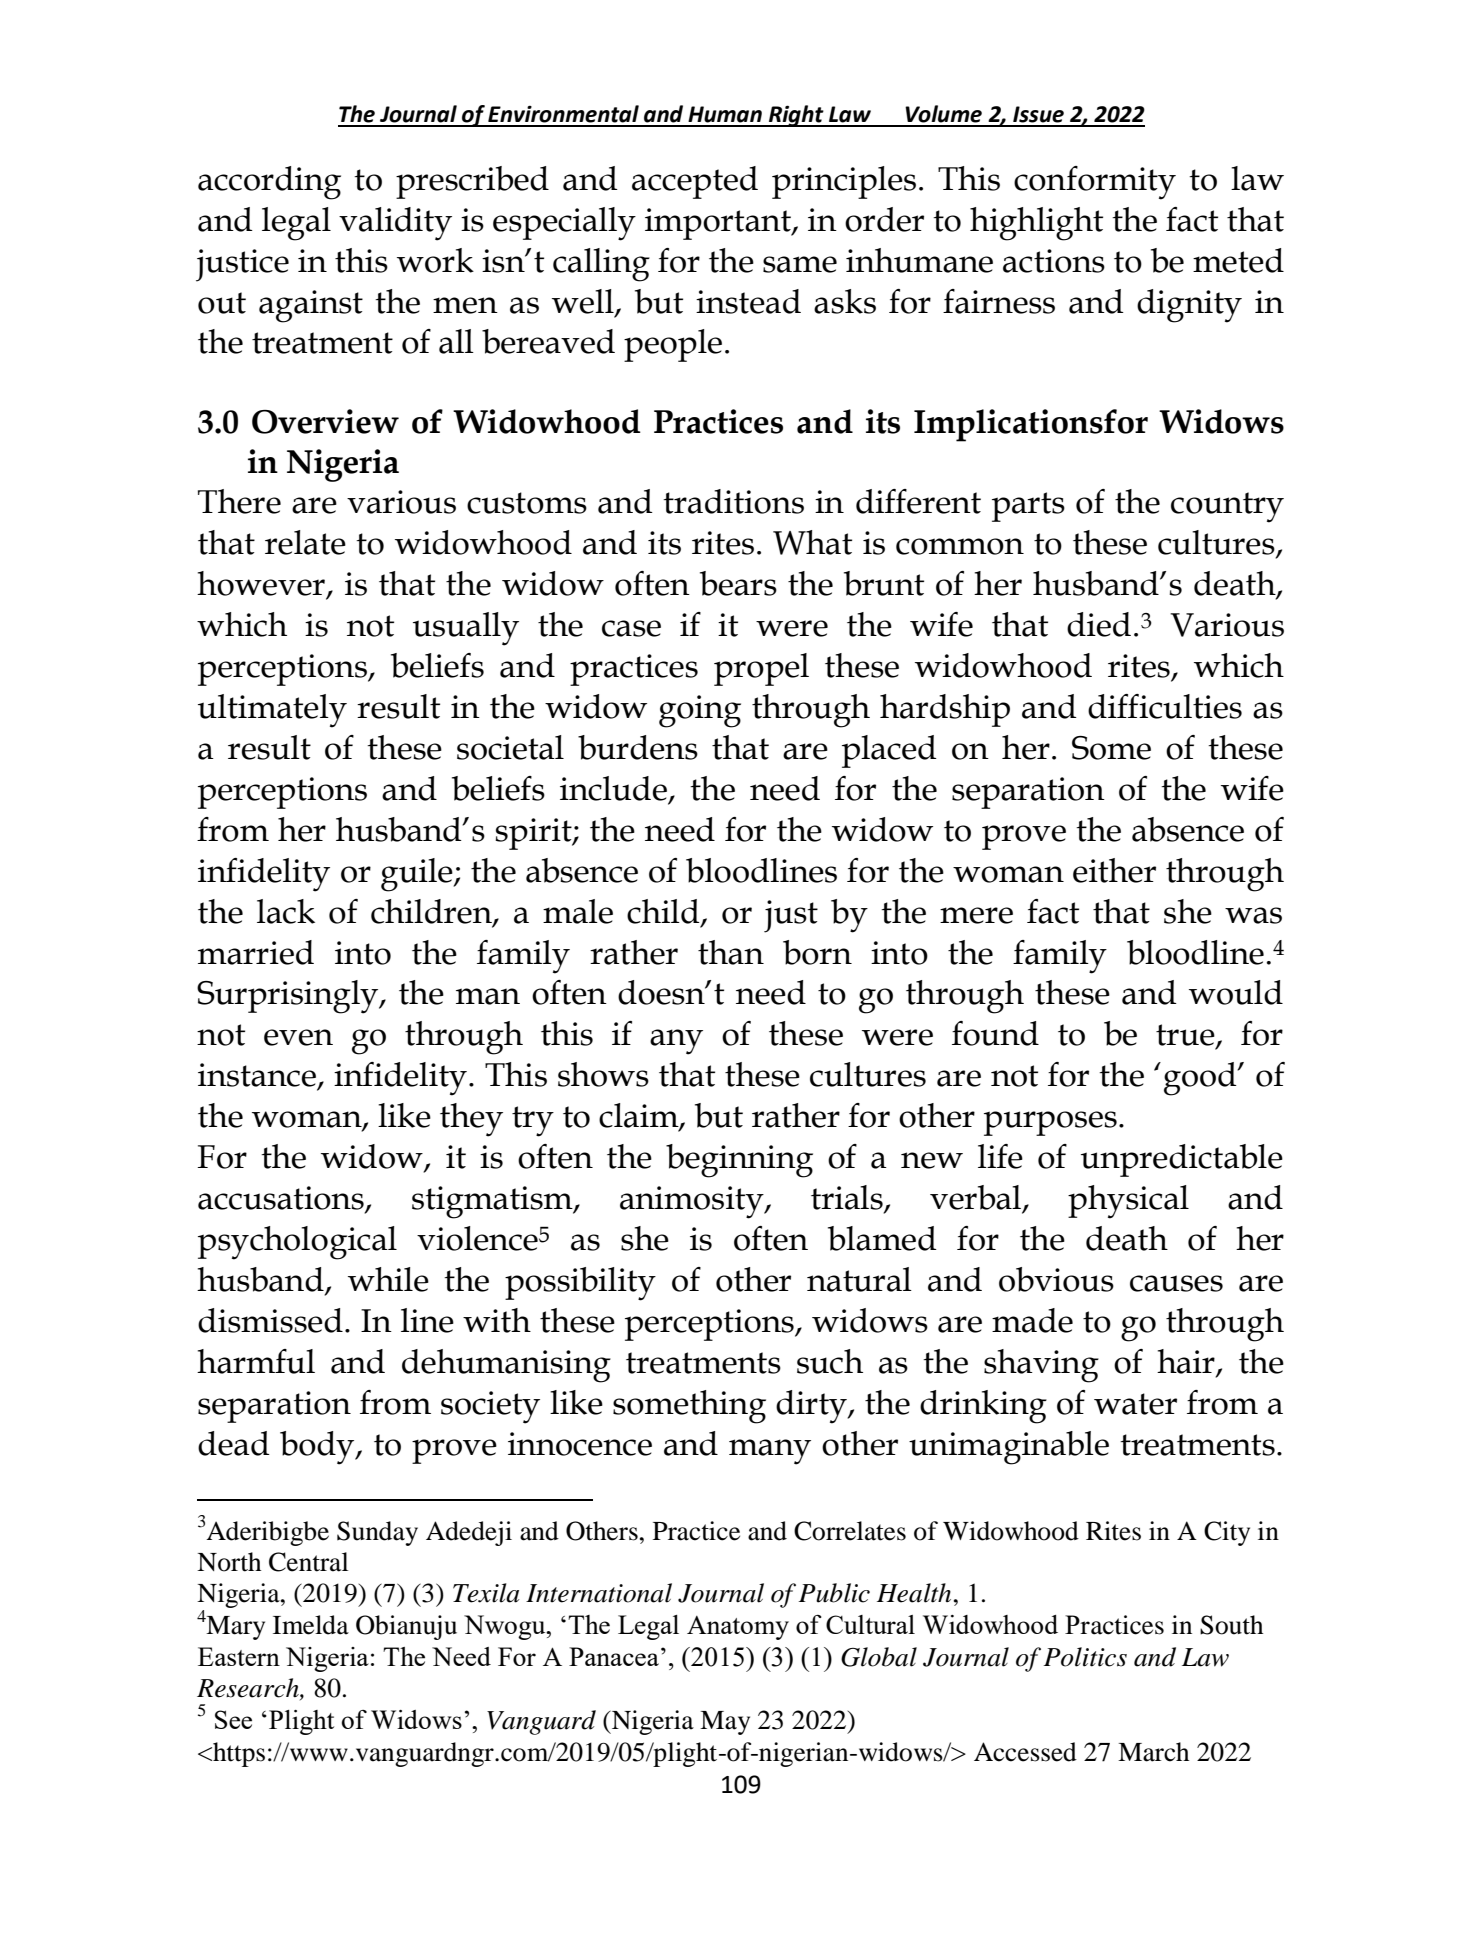  Describe the element at coordinates (1135, 1404) in the screenshot. I see `water` at that location.
